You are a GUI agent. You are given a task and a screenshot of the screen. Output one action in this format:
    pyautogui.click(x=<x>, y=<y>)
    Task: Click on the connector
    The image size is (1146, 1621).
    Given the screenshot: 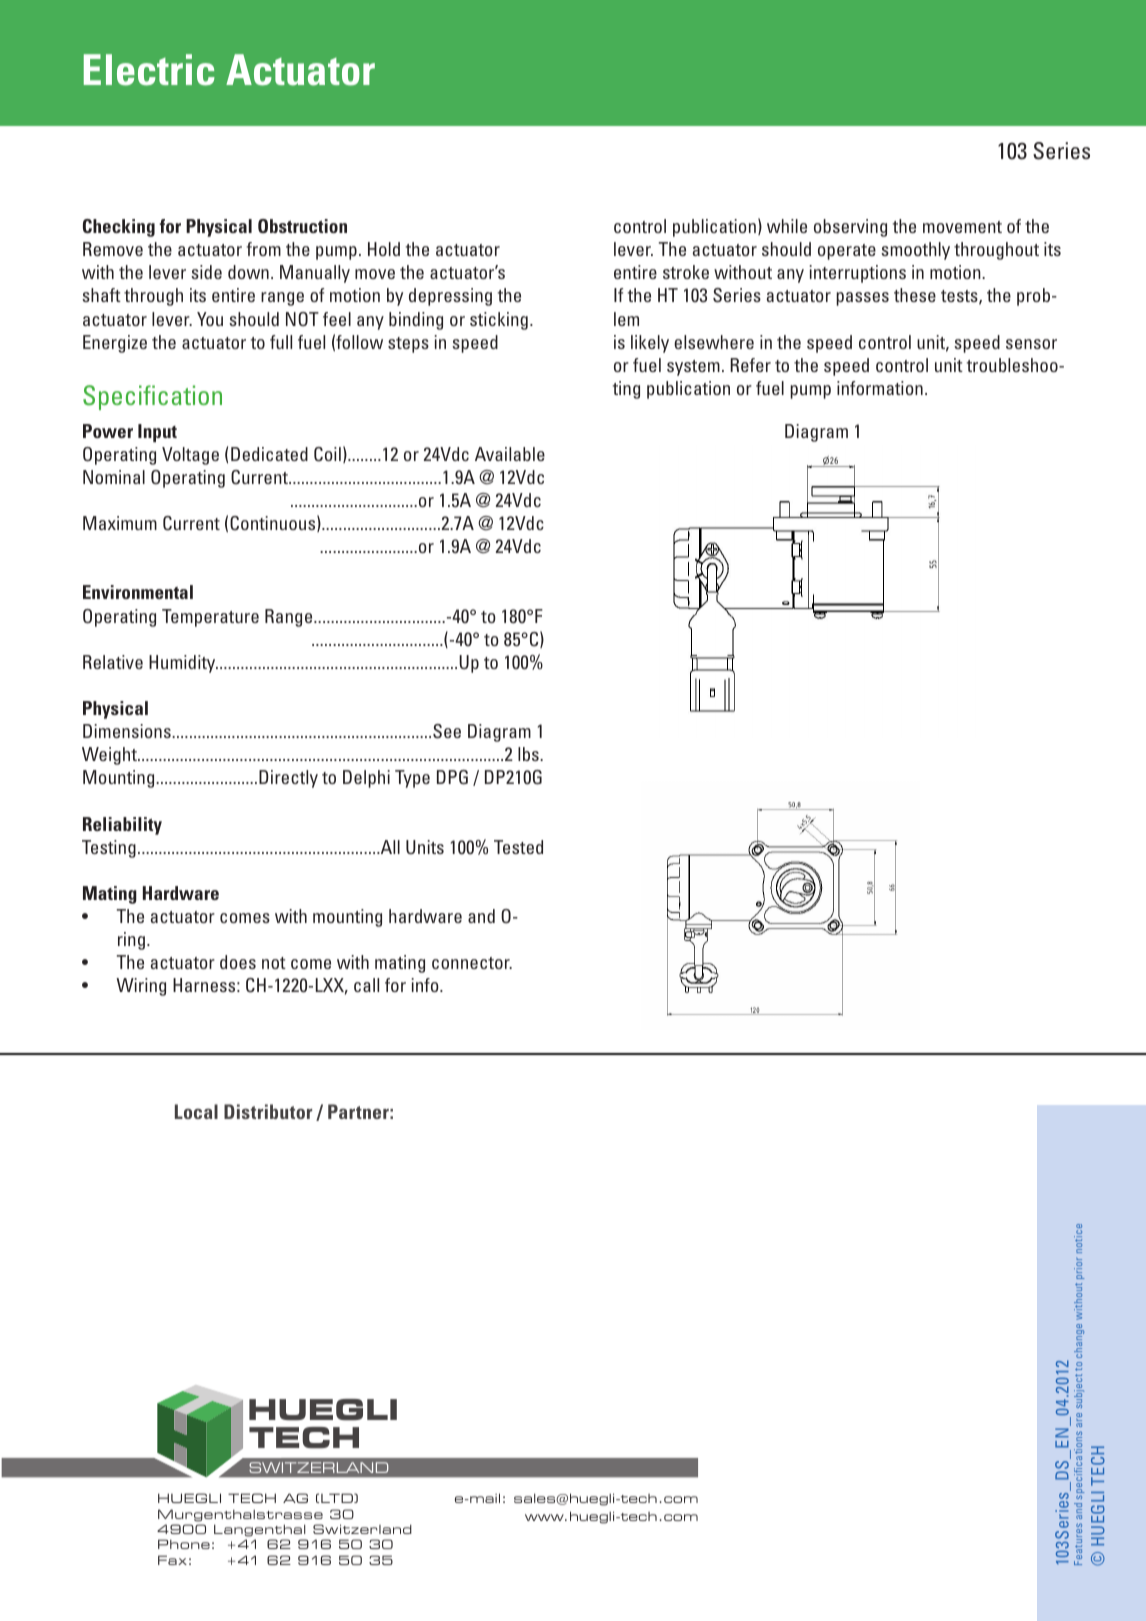 What is the action you would take?
    pyautogui.click(x=472, y=963)
